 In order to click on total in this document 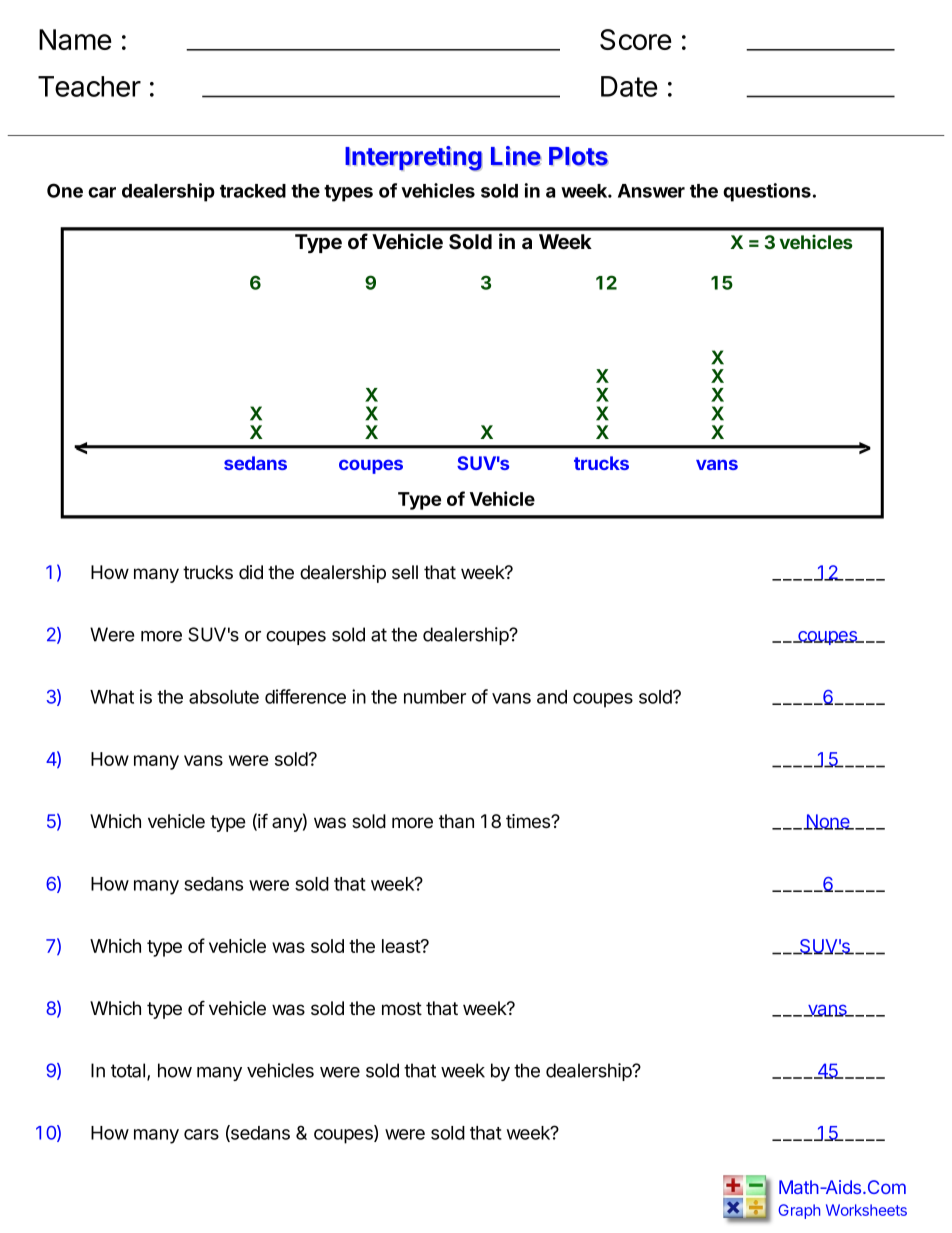, I will do `click(128, 1070)`.
